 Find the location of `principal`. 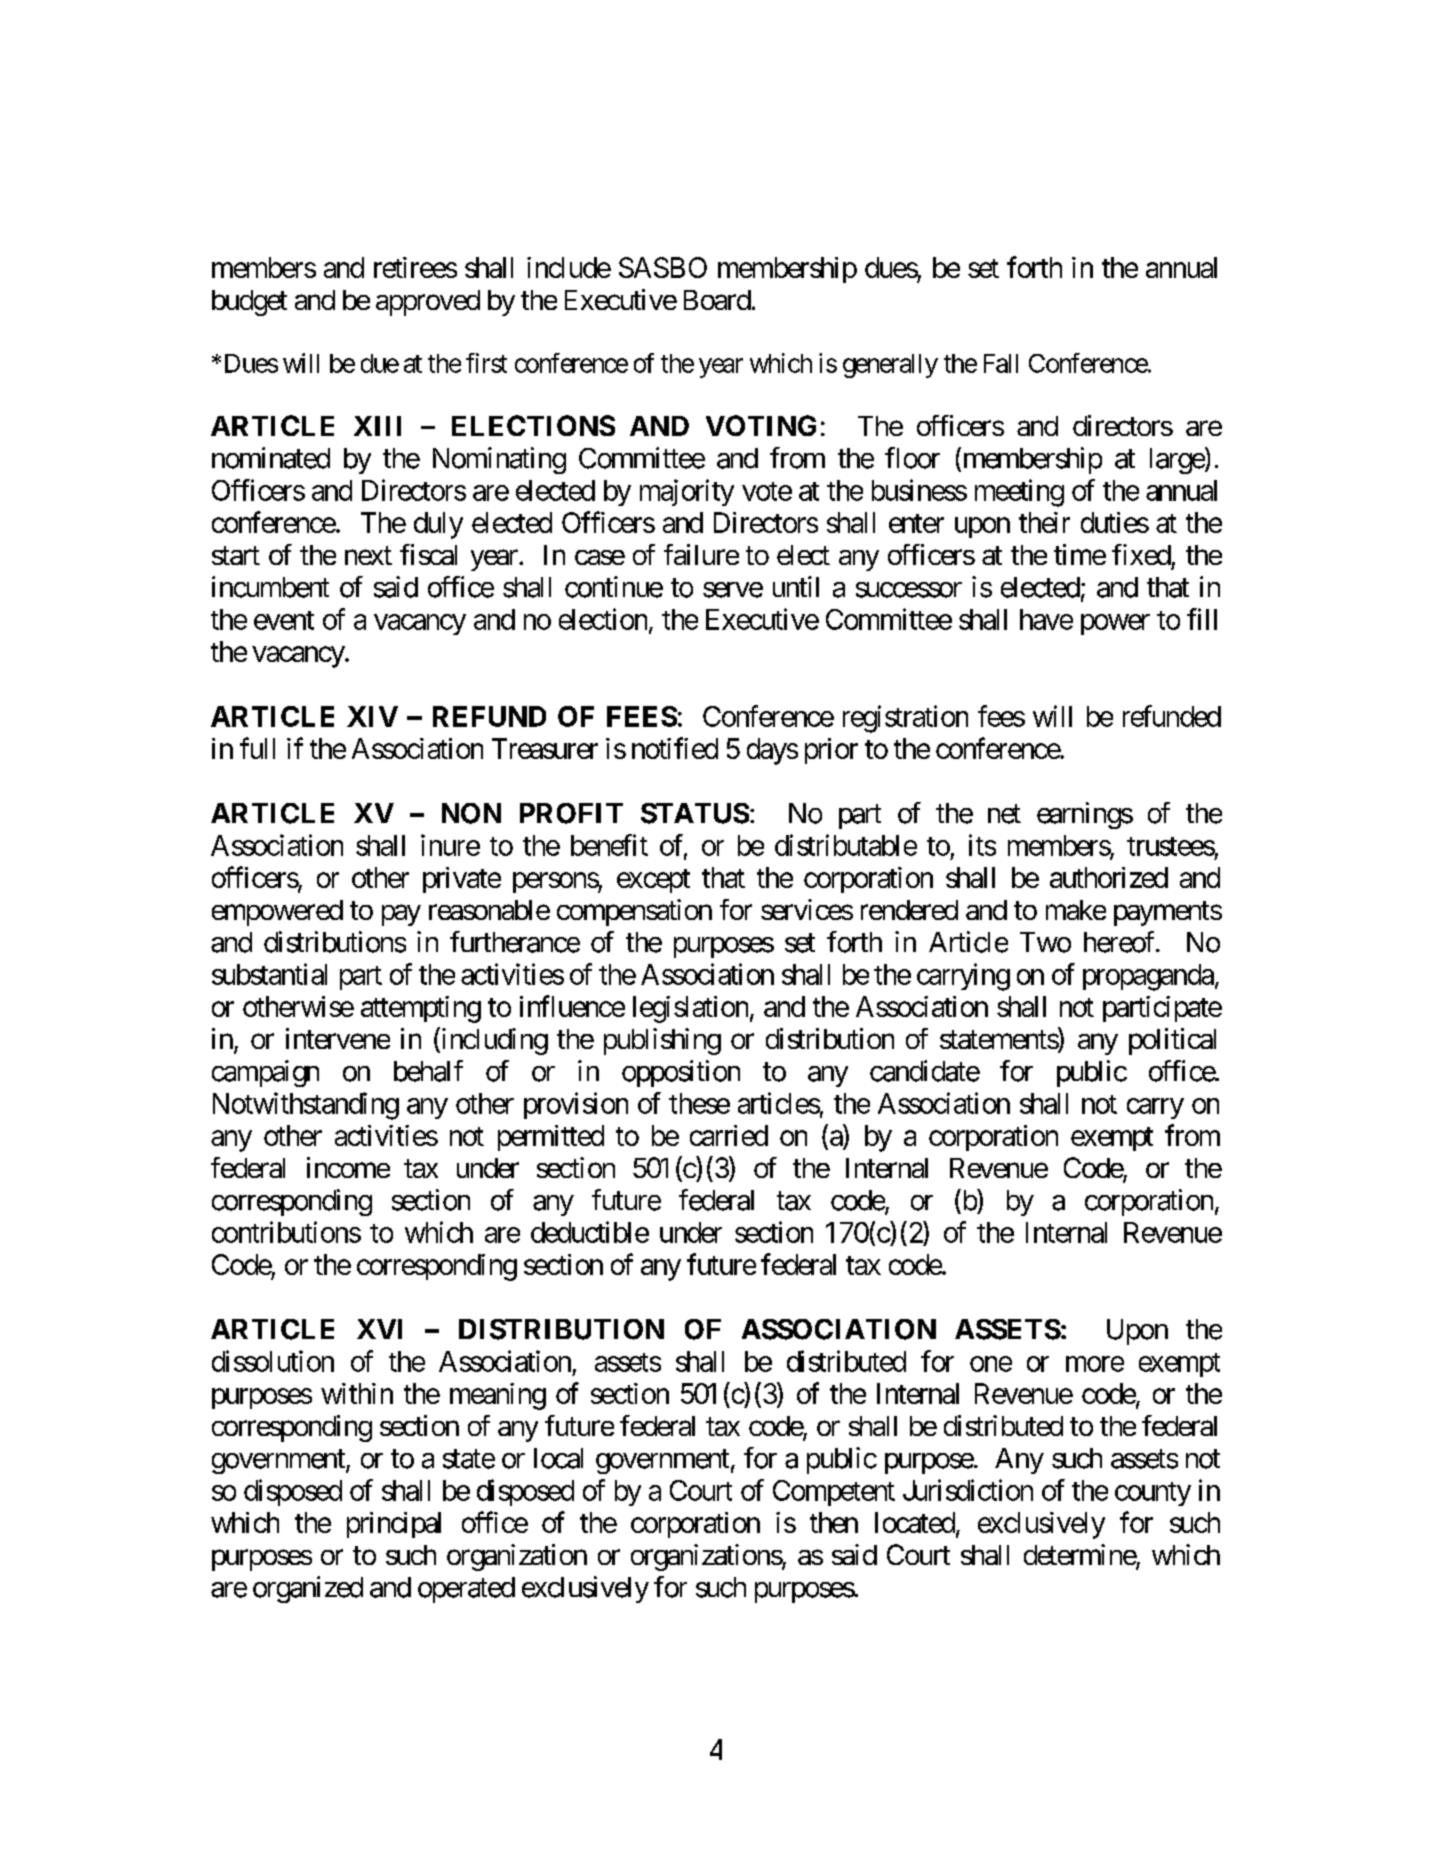

principal is located at coordinates (394, 1525).
